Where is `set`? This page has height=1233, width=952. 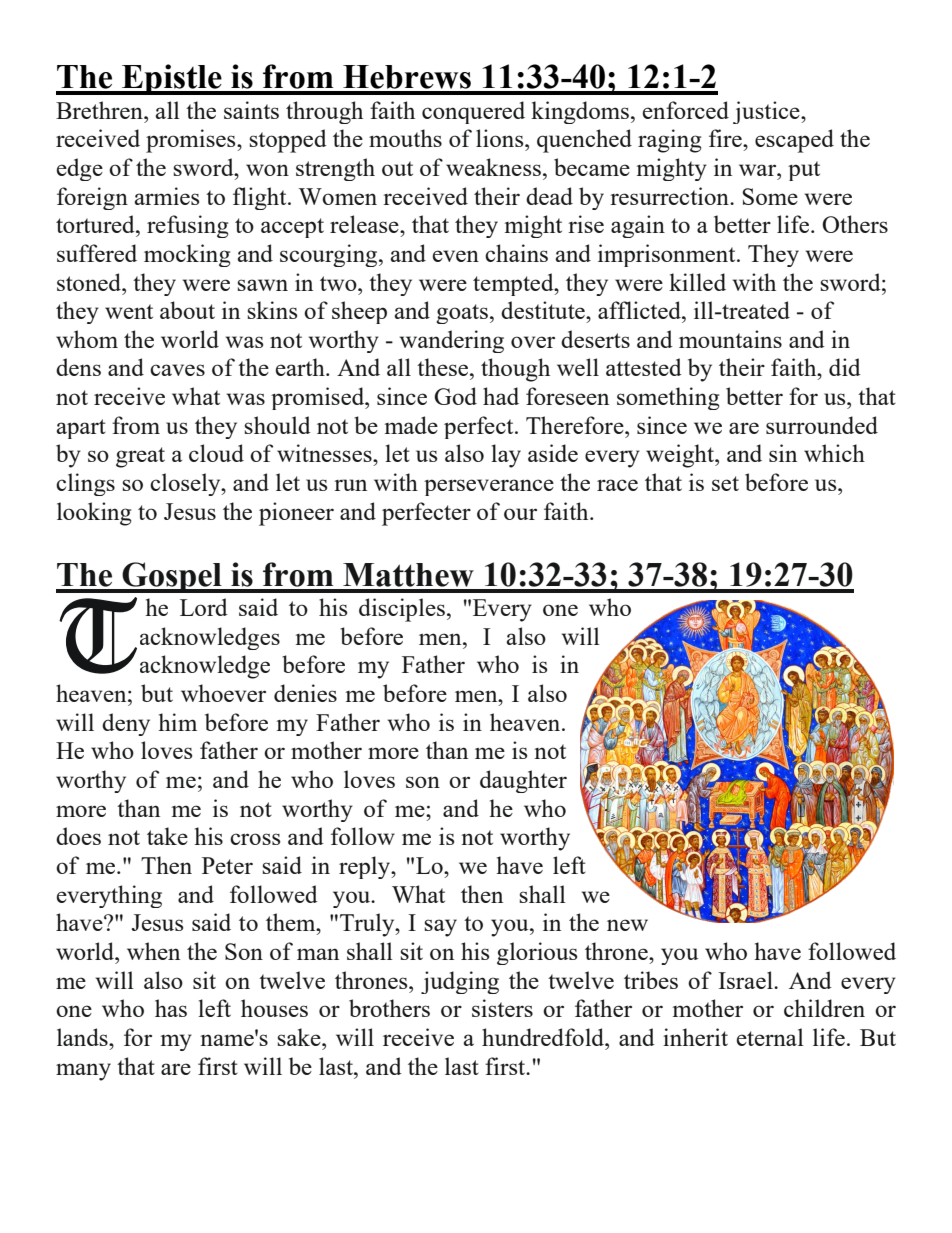
set is located at coordinates (725, 483).
